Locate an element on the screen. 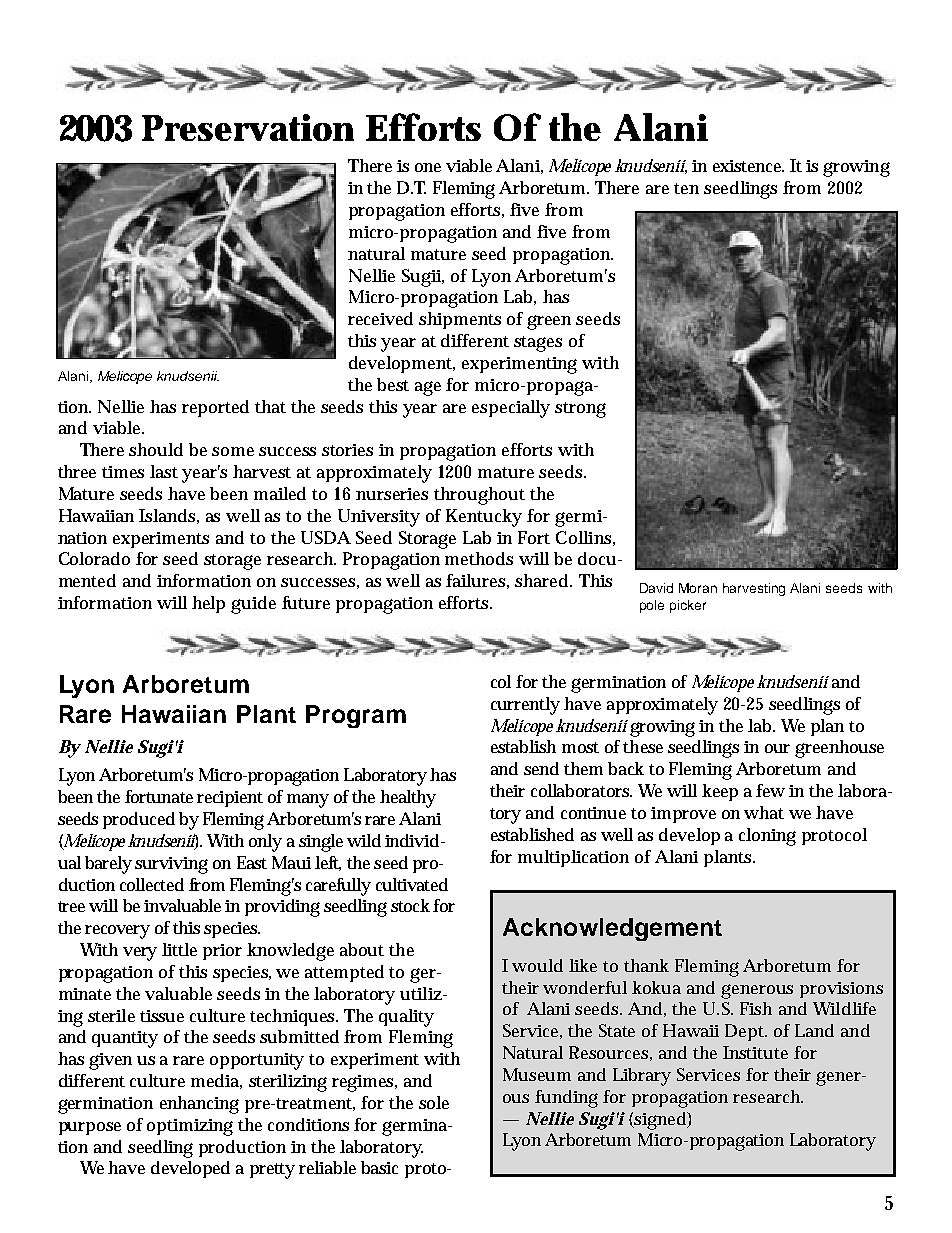 This screenshot has width=952, height=1233. signed is located at coordinates (659, 1121).
